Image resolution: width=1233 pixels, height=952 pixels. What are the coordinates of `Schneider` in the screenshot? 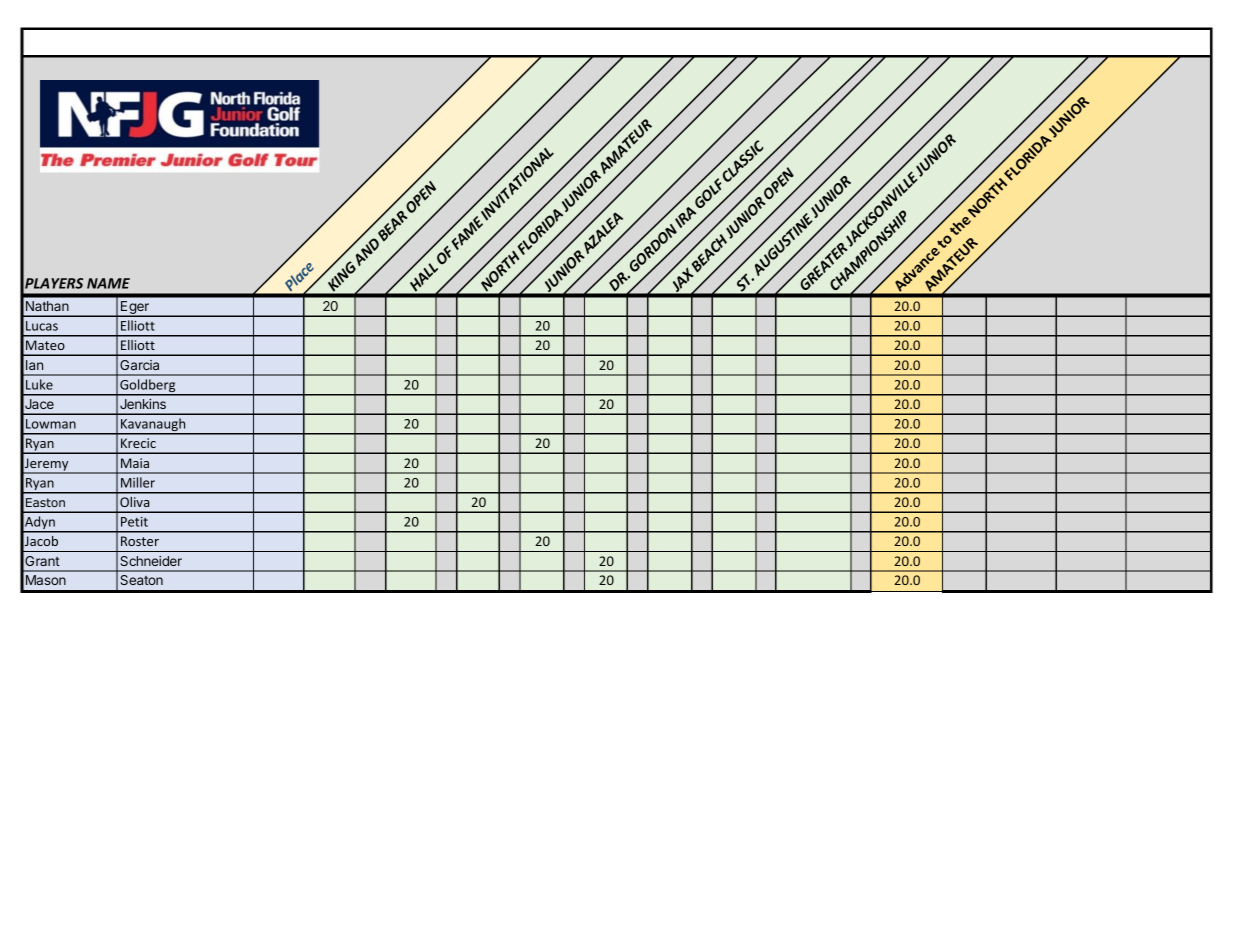 It's located at (151, 561).
